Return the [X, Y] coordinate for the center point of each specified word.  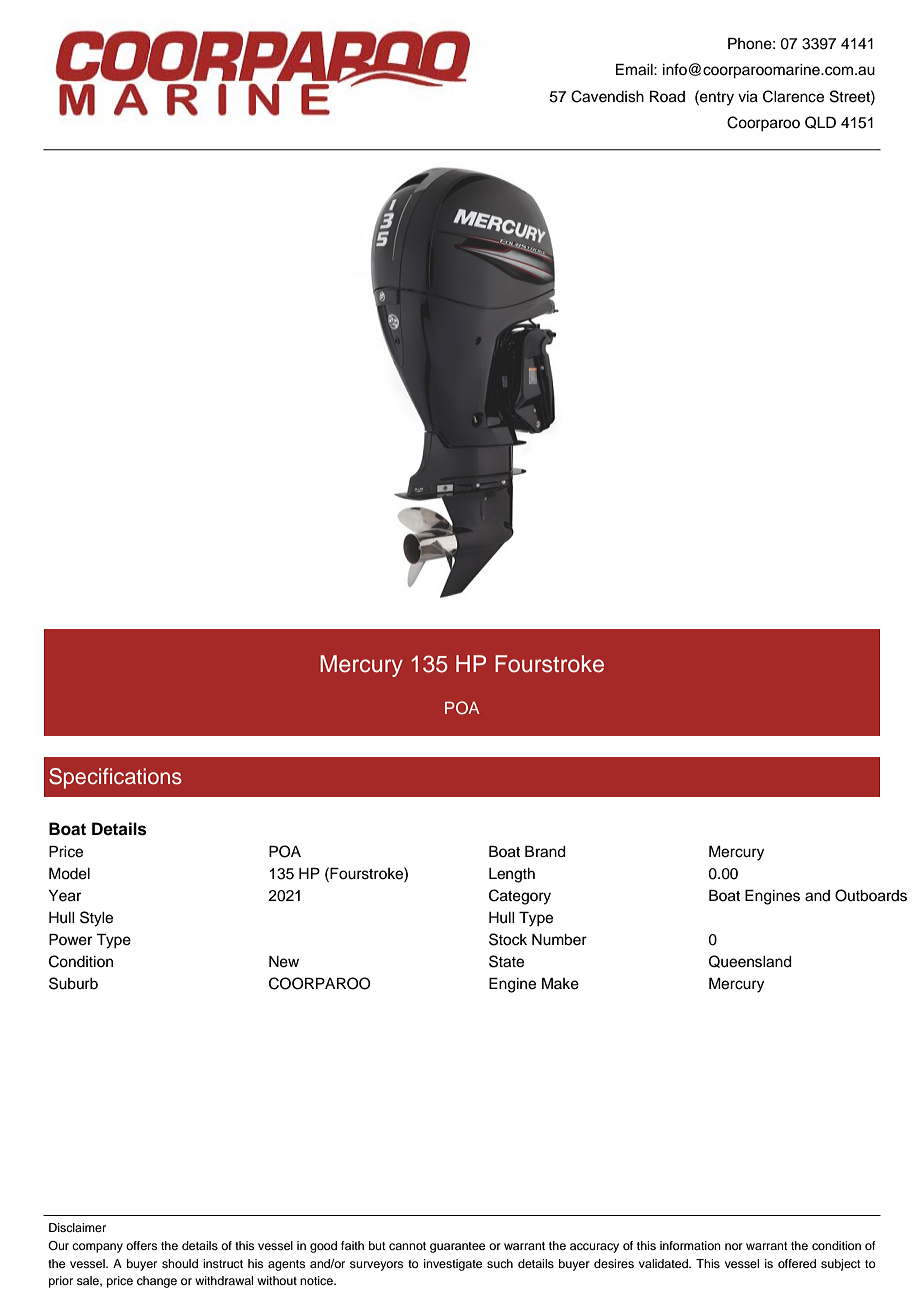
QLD [820, 122]
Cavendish [607, 96]
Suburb [73, 983]
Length [512, 875]
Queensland [750, 961]
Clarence [793, 96]
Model [69, 874]
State [506, 961]
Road [667, 97]
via [748, 97]
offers [141, 1245]
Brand [545, 852]
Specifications [115, 778]
